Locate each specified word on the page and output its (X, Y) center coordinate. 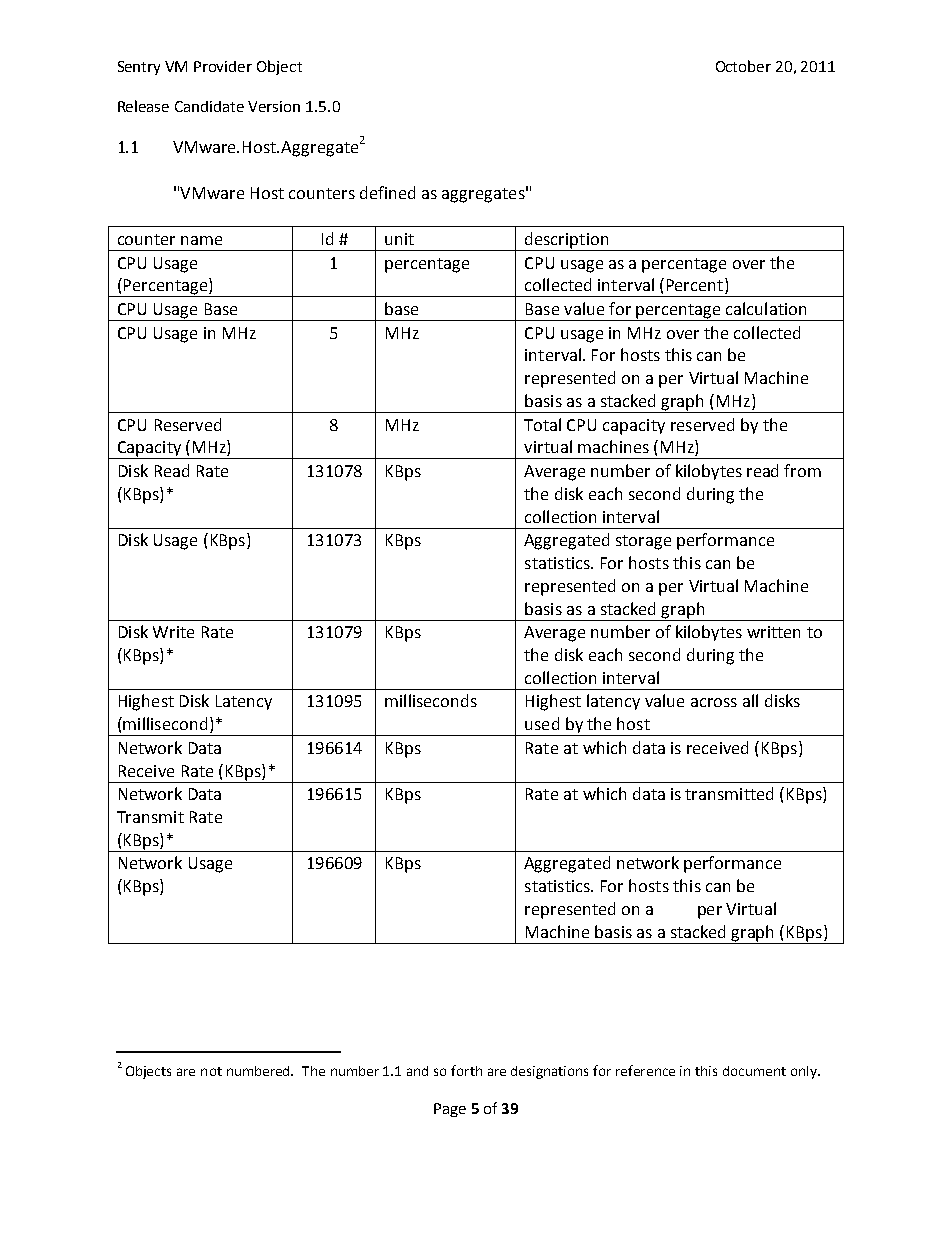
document (754, 1071)
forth (466, 1070)
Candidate (209, 106)
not (211, 1071)
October (743, 66)
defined (387, 192)
